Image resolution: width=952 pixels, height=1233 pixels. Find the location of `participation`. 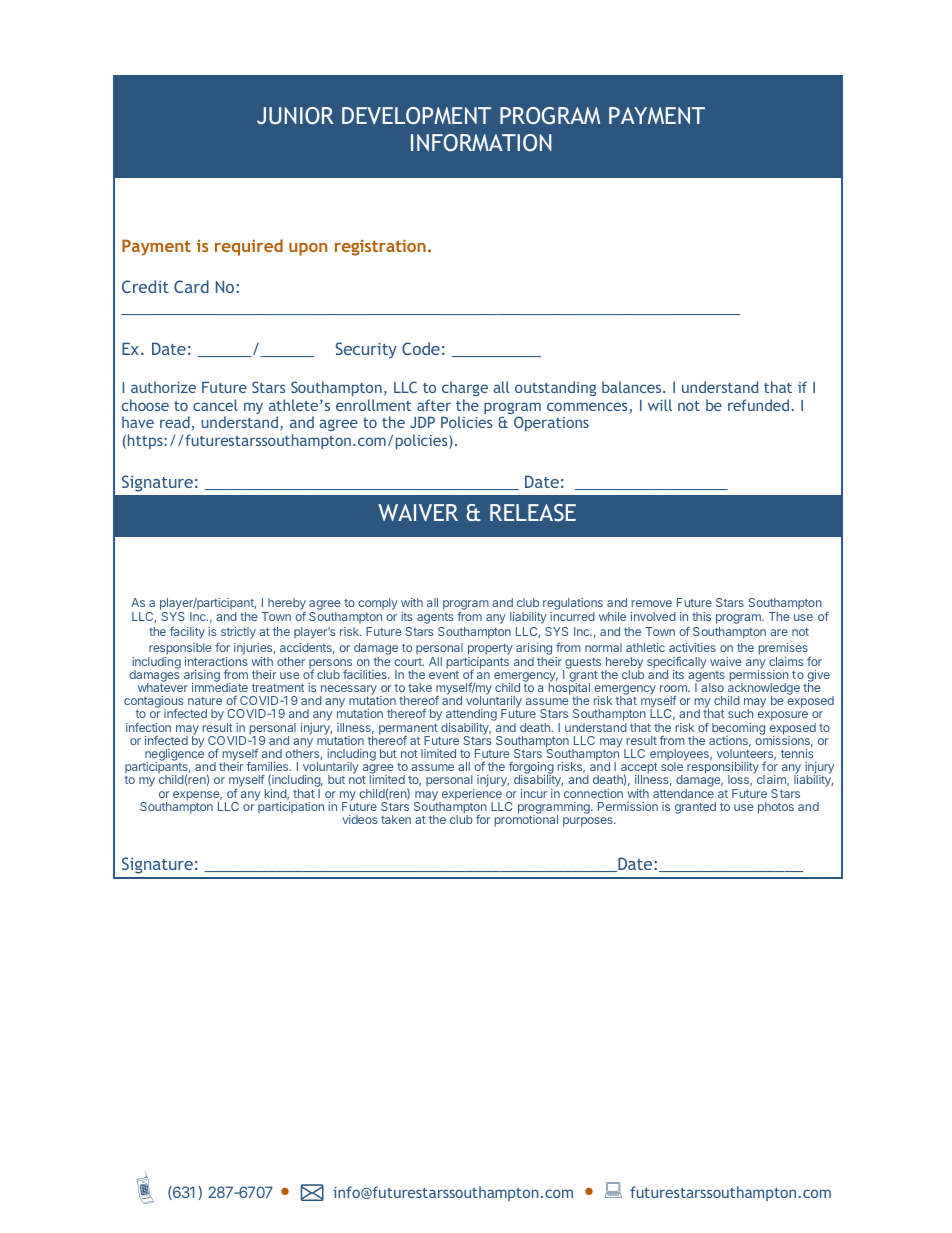

participation is located at coordinates (291, 807).
